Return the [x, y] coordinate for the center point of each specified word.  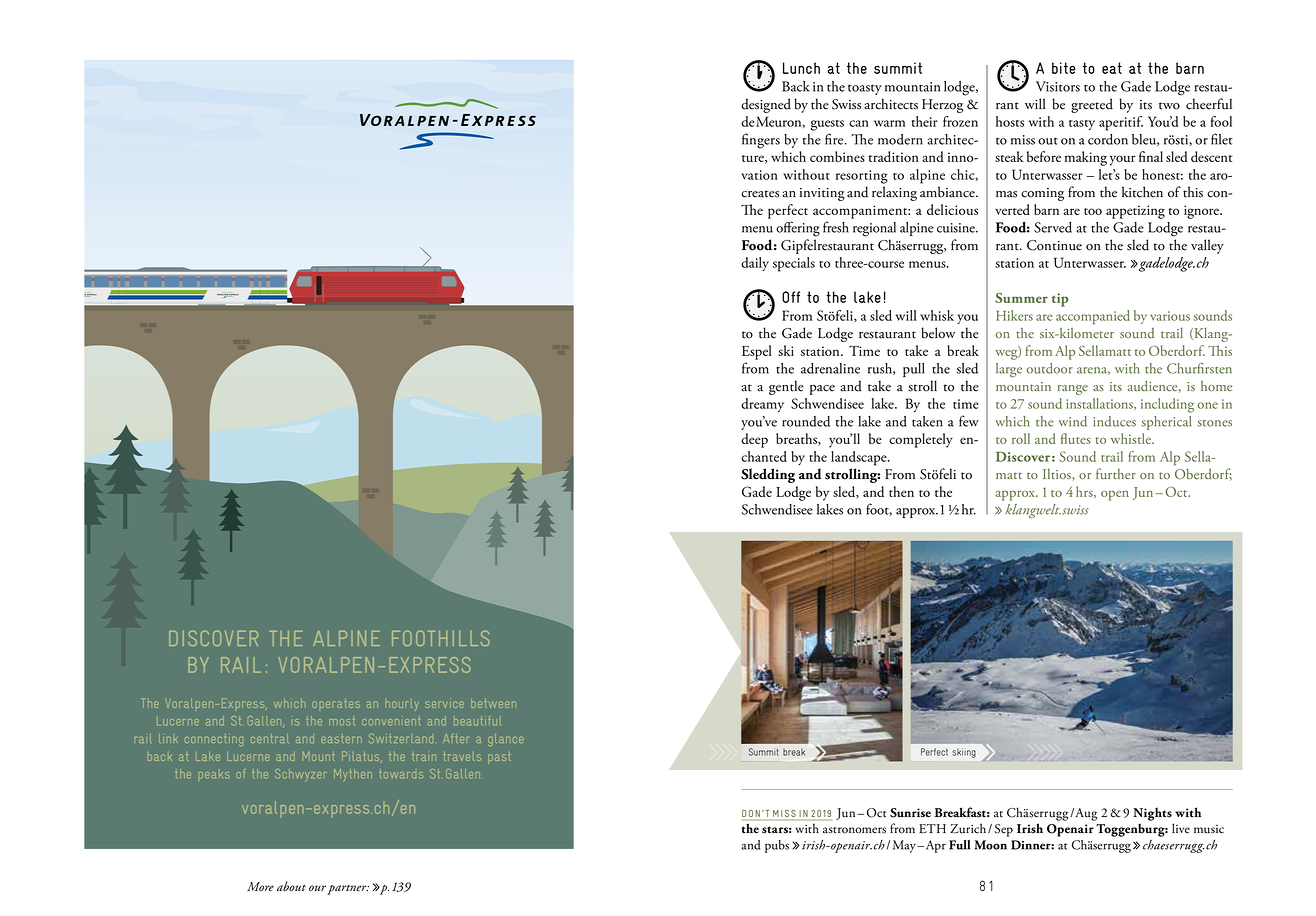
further [1116, 473]
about [291, 886]
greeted [1092, 105]
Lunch [801, 68]
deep [754, 440]
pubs [777, 846]
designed [766, 105]
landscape [860, 458]
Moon [991, 845]
